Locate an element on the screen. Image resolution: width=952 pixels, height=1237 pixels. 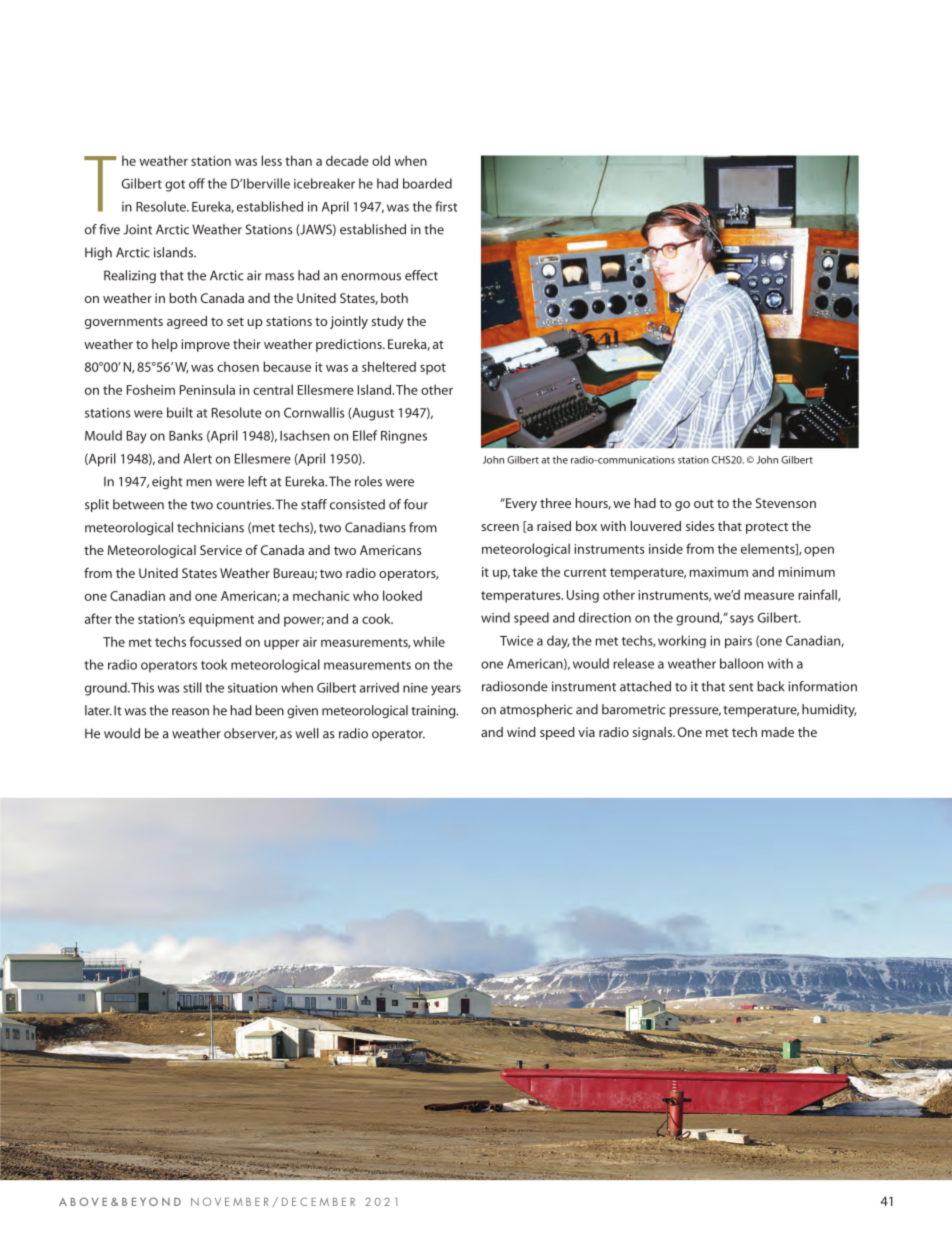
first is located at coordinates (446, 206).
